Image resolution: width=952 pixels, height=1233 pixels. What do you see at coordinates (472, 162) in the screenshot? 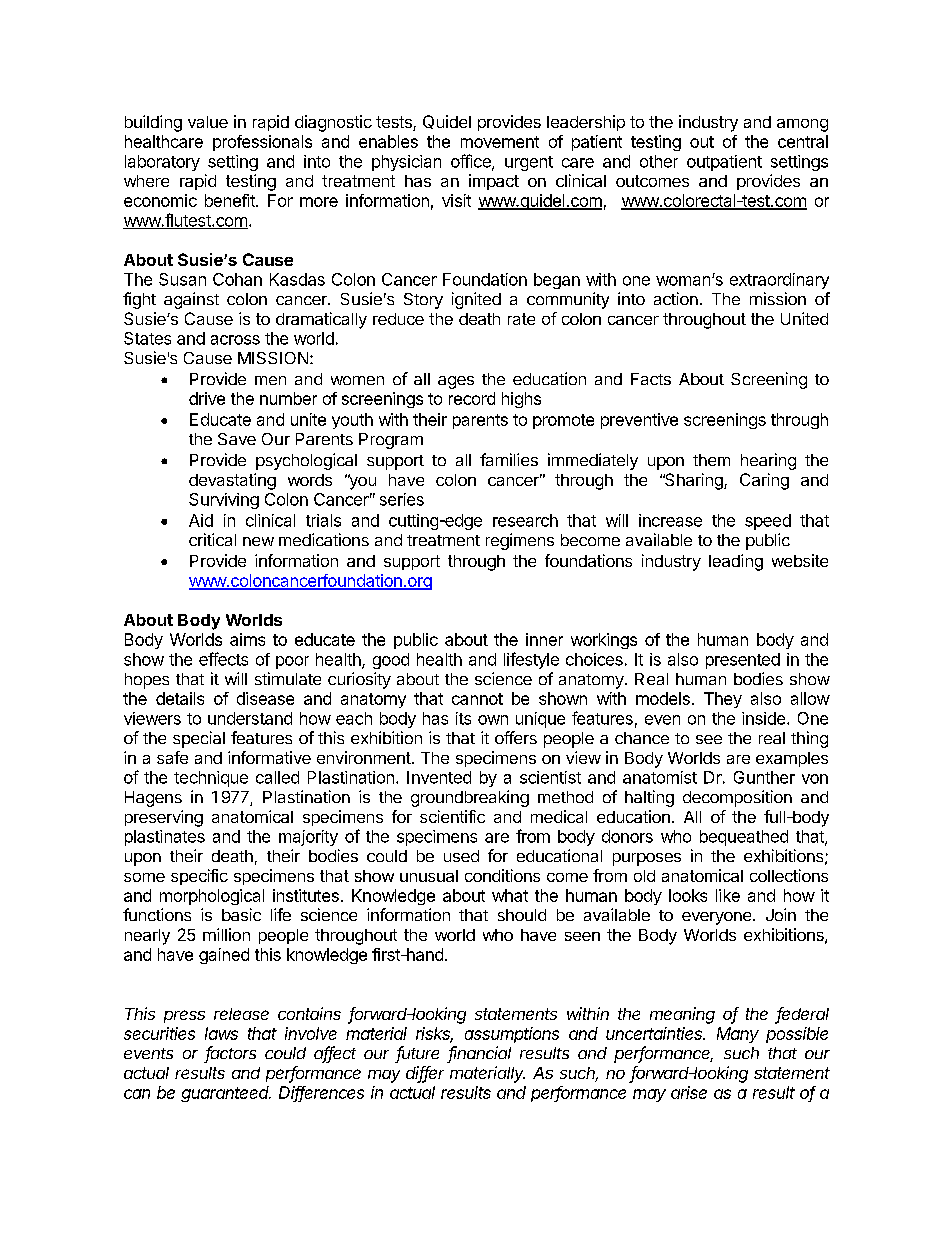
I see `office` at bounding box center [472, 162].
